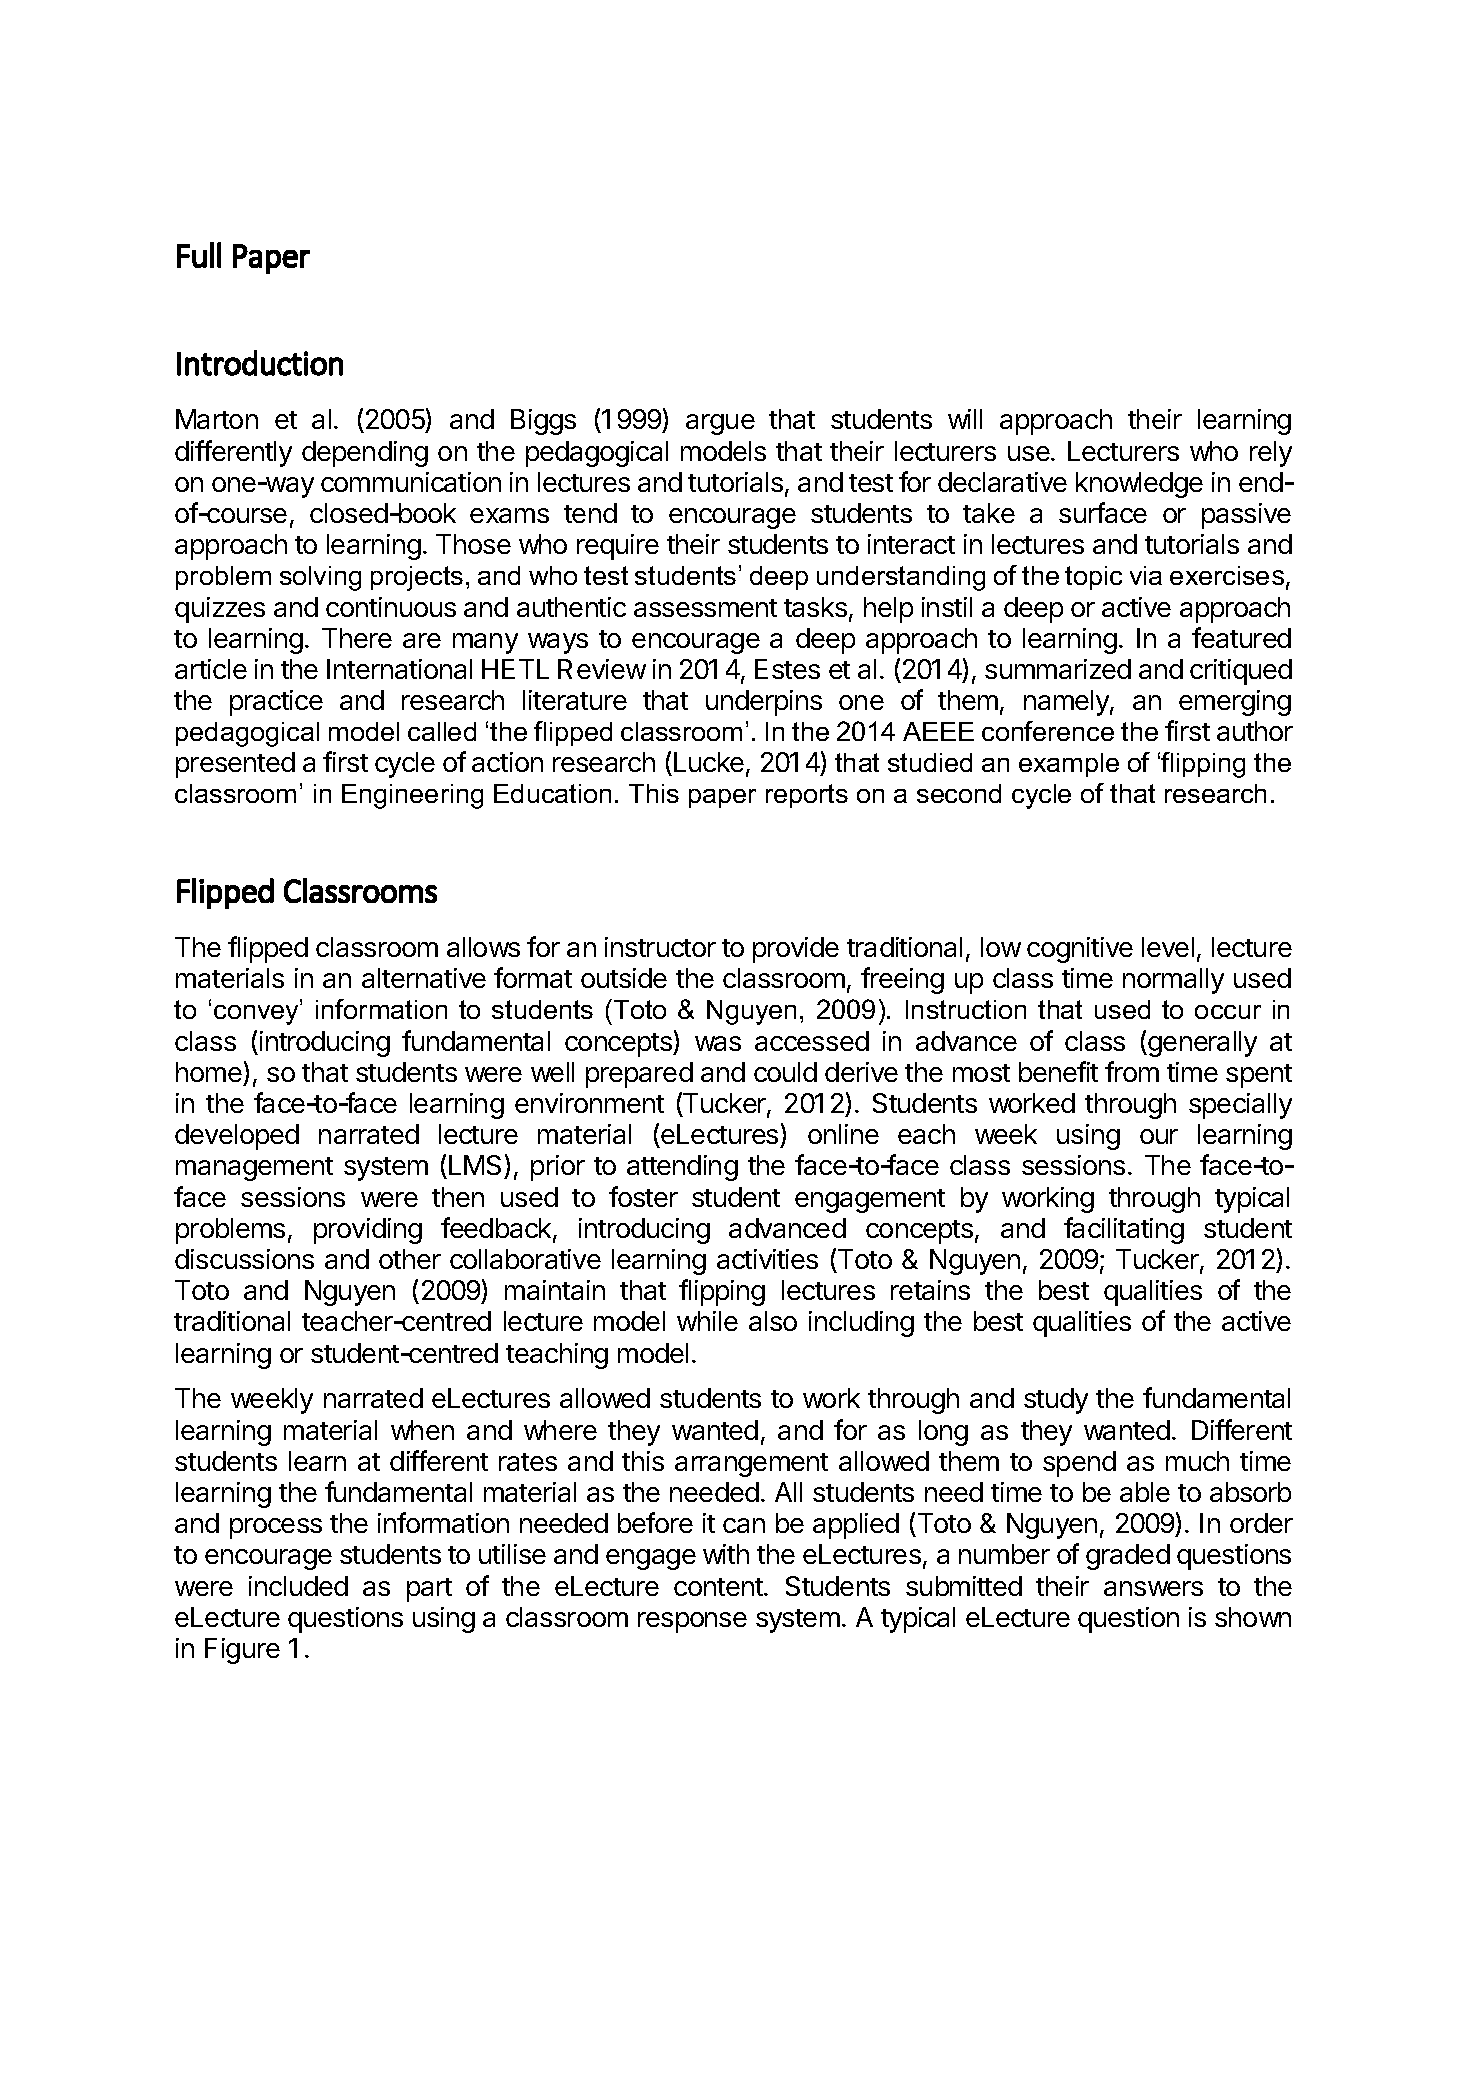 This document has width=1467, height=2075. Describe the element at coordinates (1153, 1588) in the document. I see `answers` at that location.
